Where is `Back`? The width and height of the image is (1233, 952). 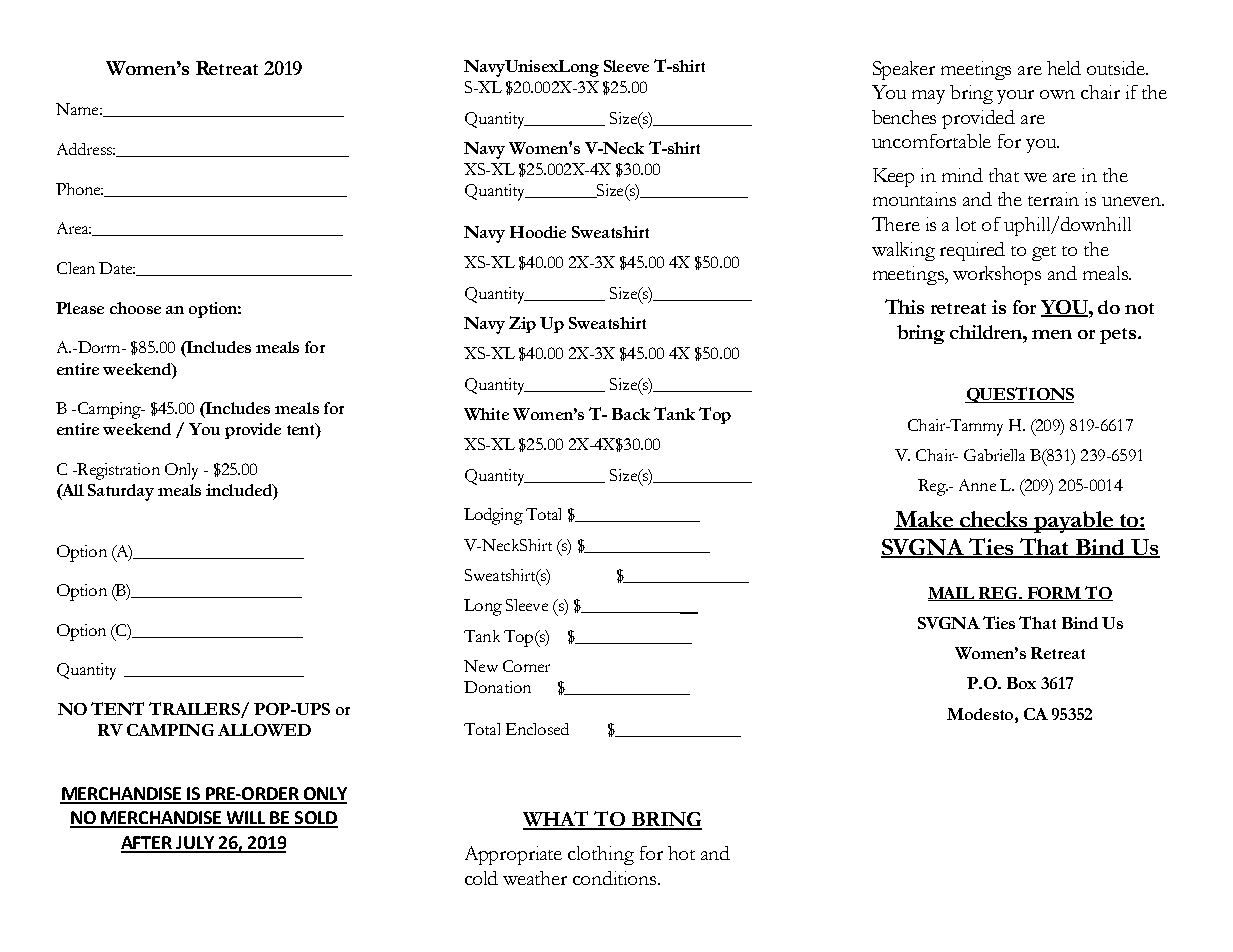 Back is located at coordinates (631, 414).
